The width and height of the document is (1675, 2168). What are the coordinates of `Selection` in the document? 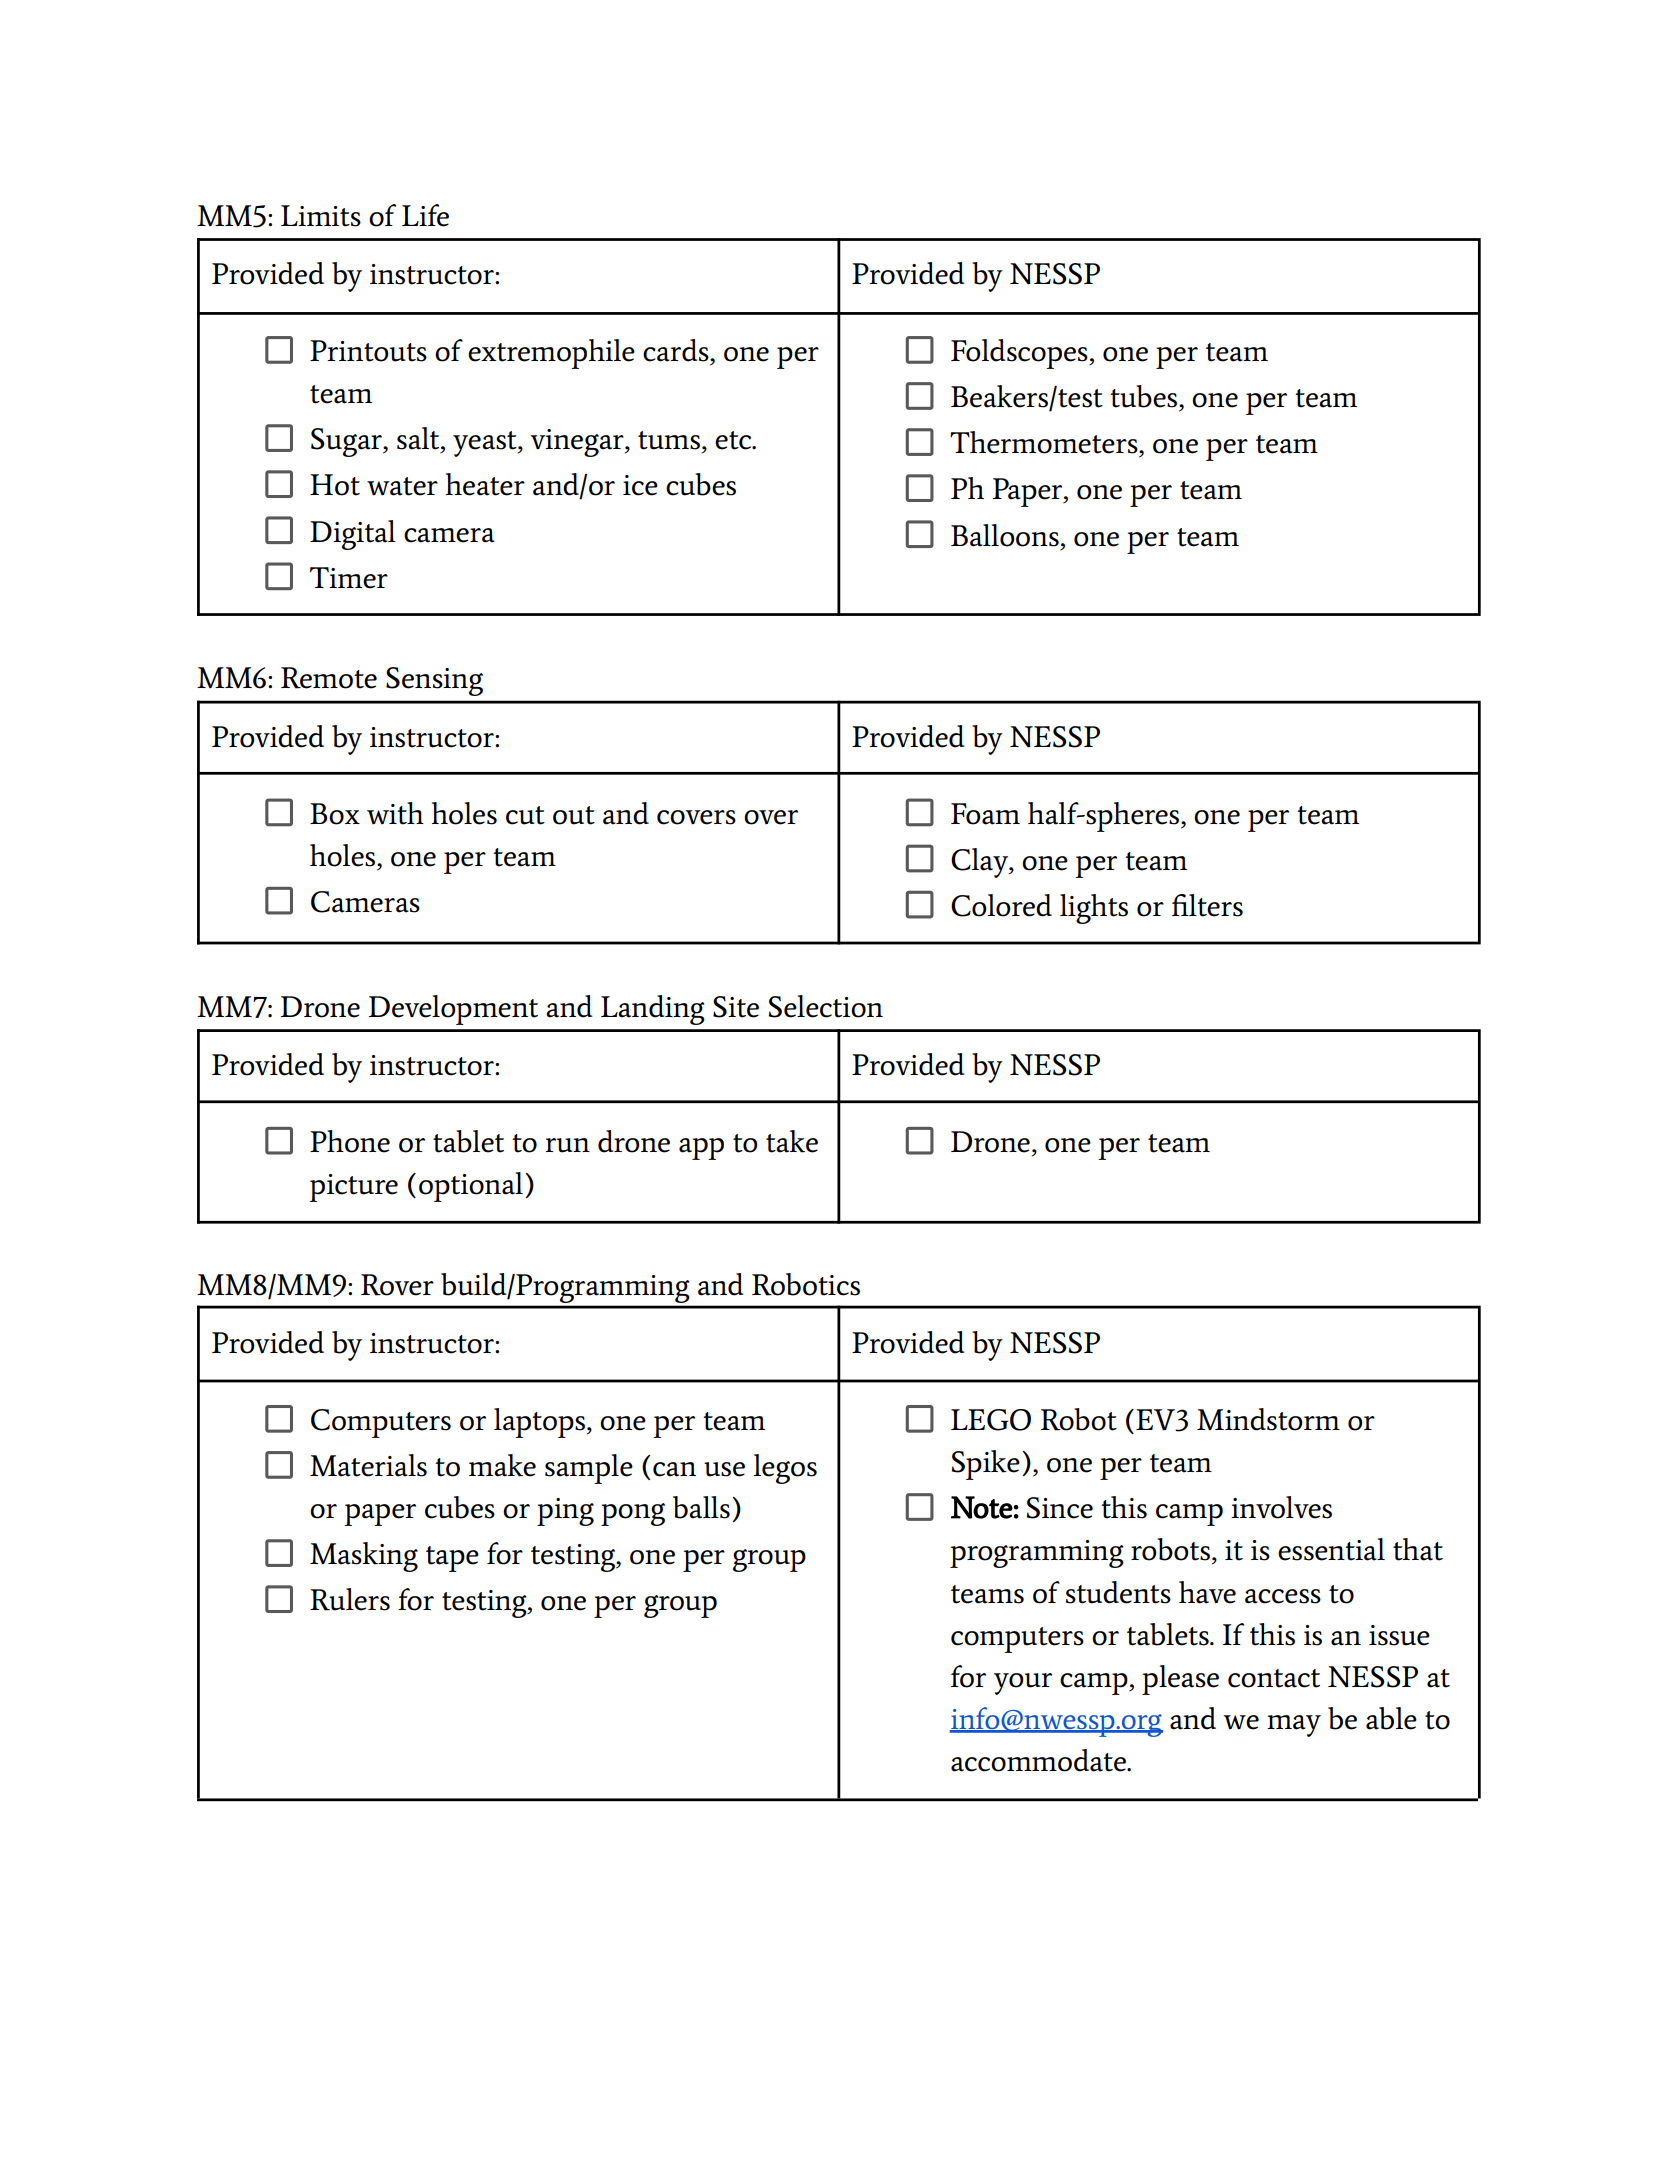 It's located at (825, 1006).
